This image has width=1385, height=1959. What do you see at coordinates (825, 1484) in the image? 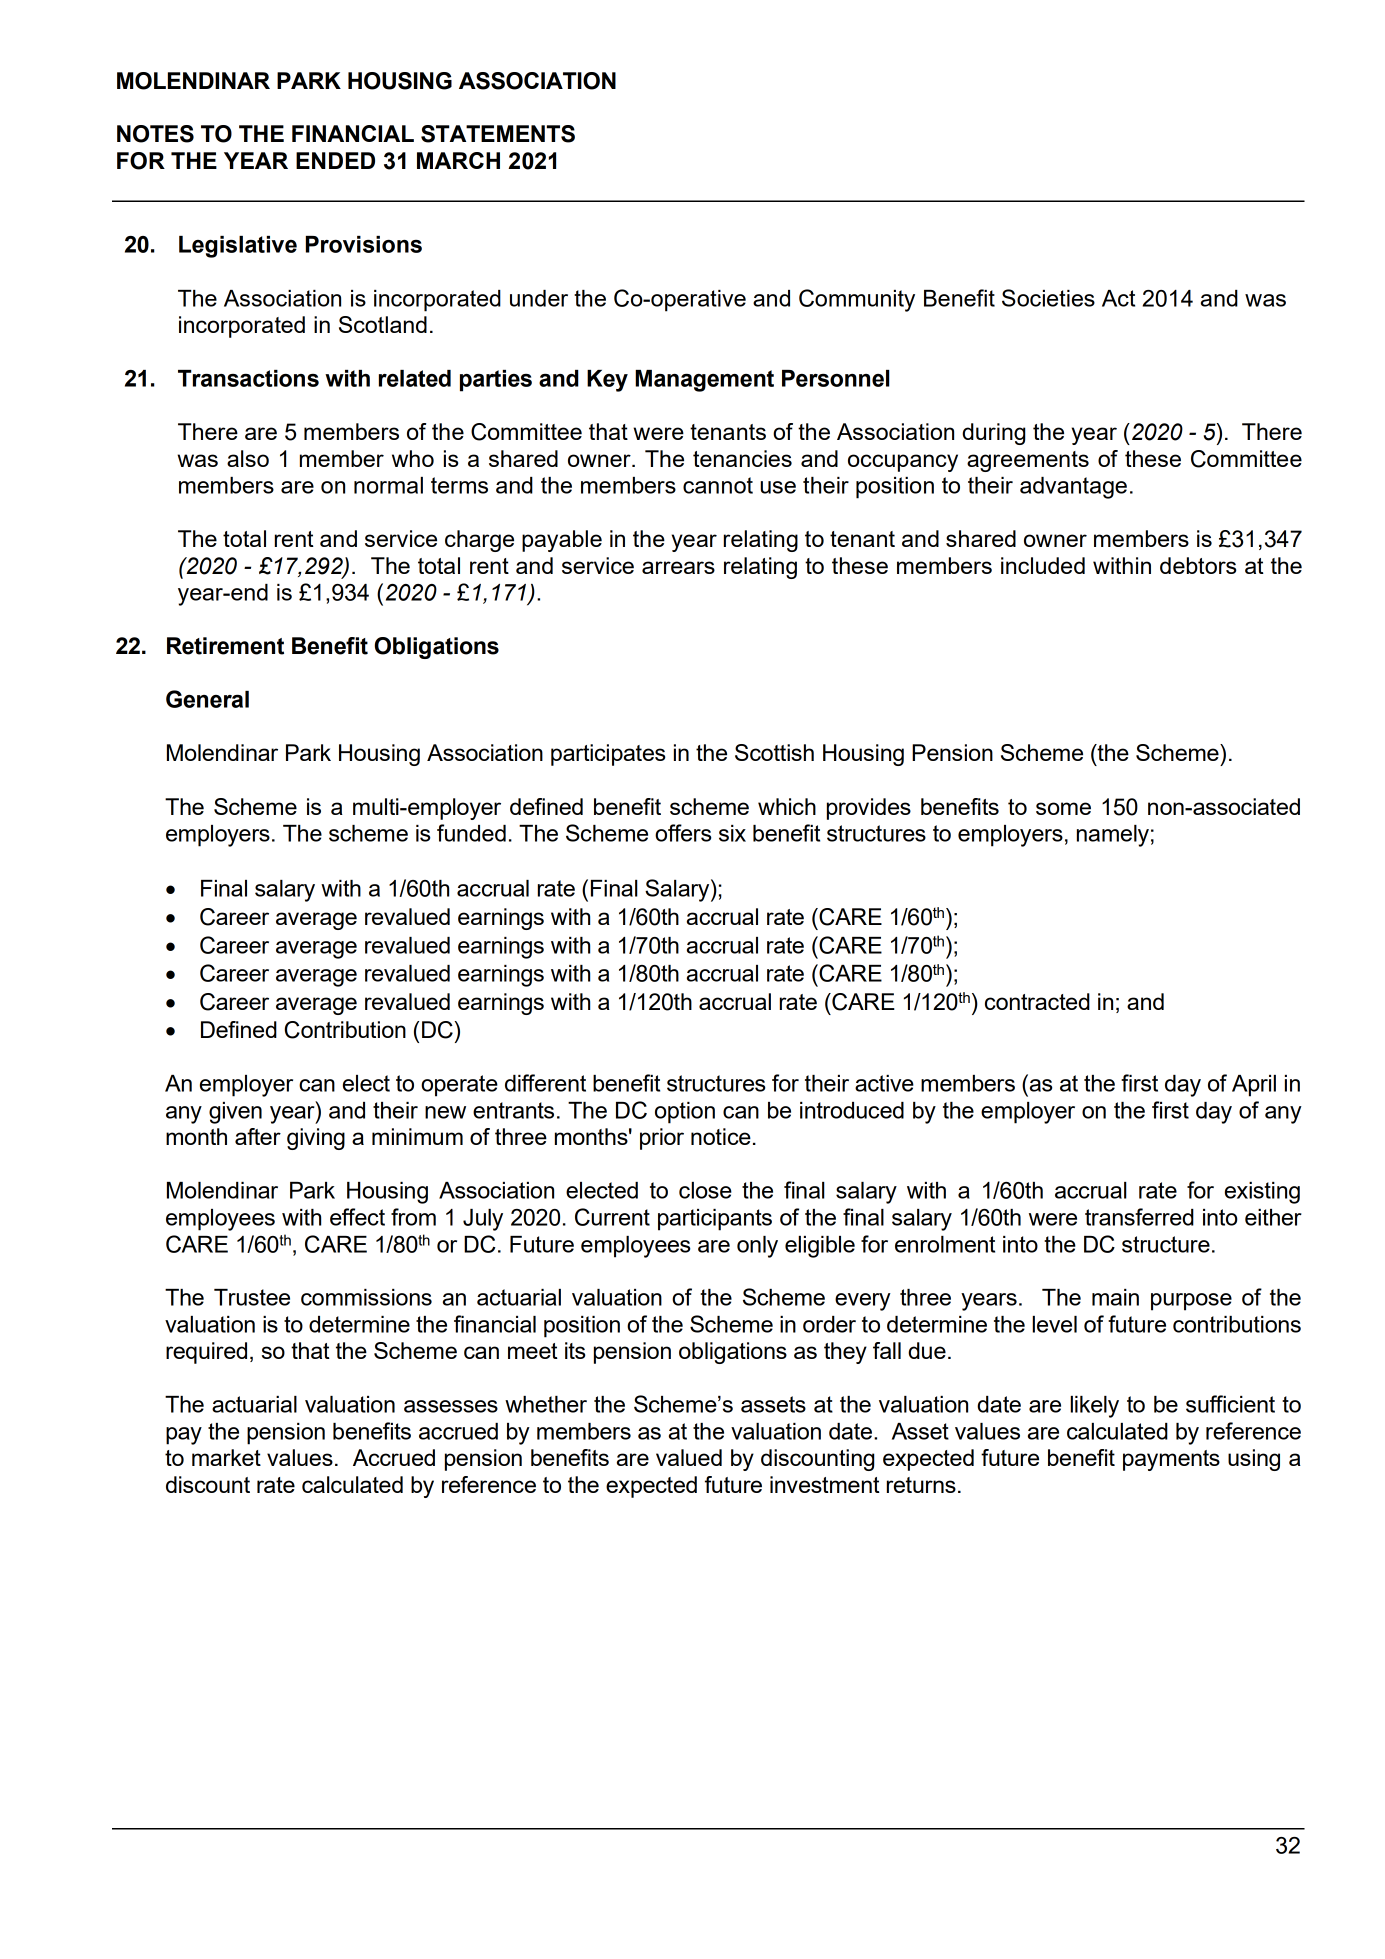
I see `investment` at bounding box center [825, 1484].
